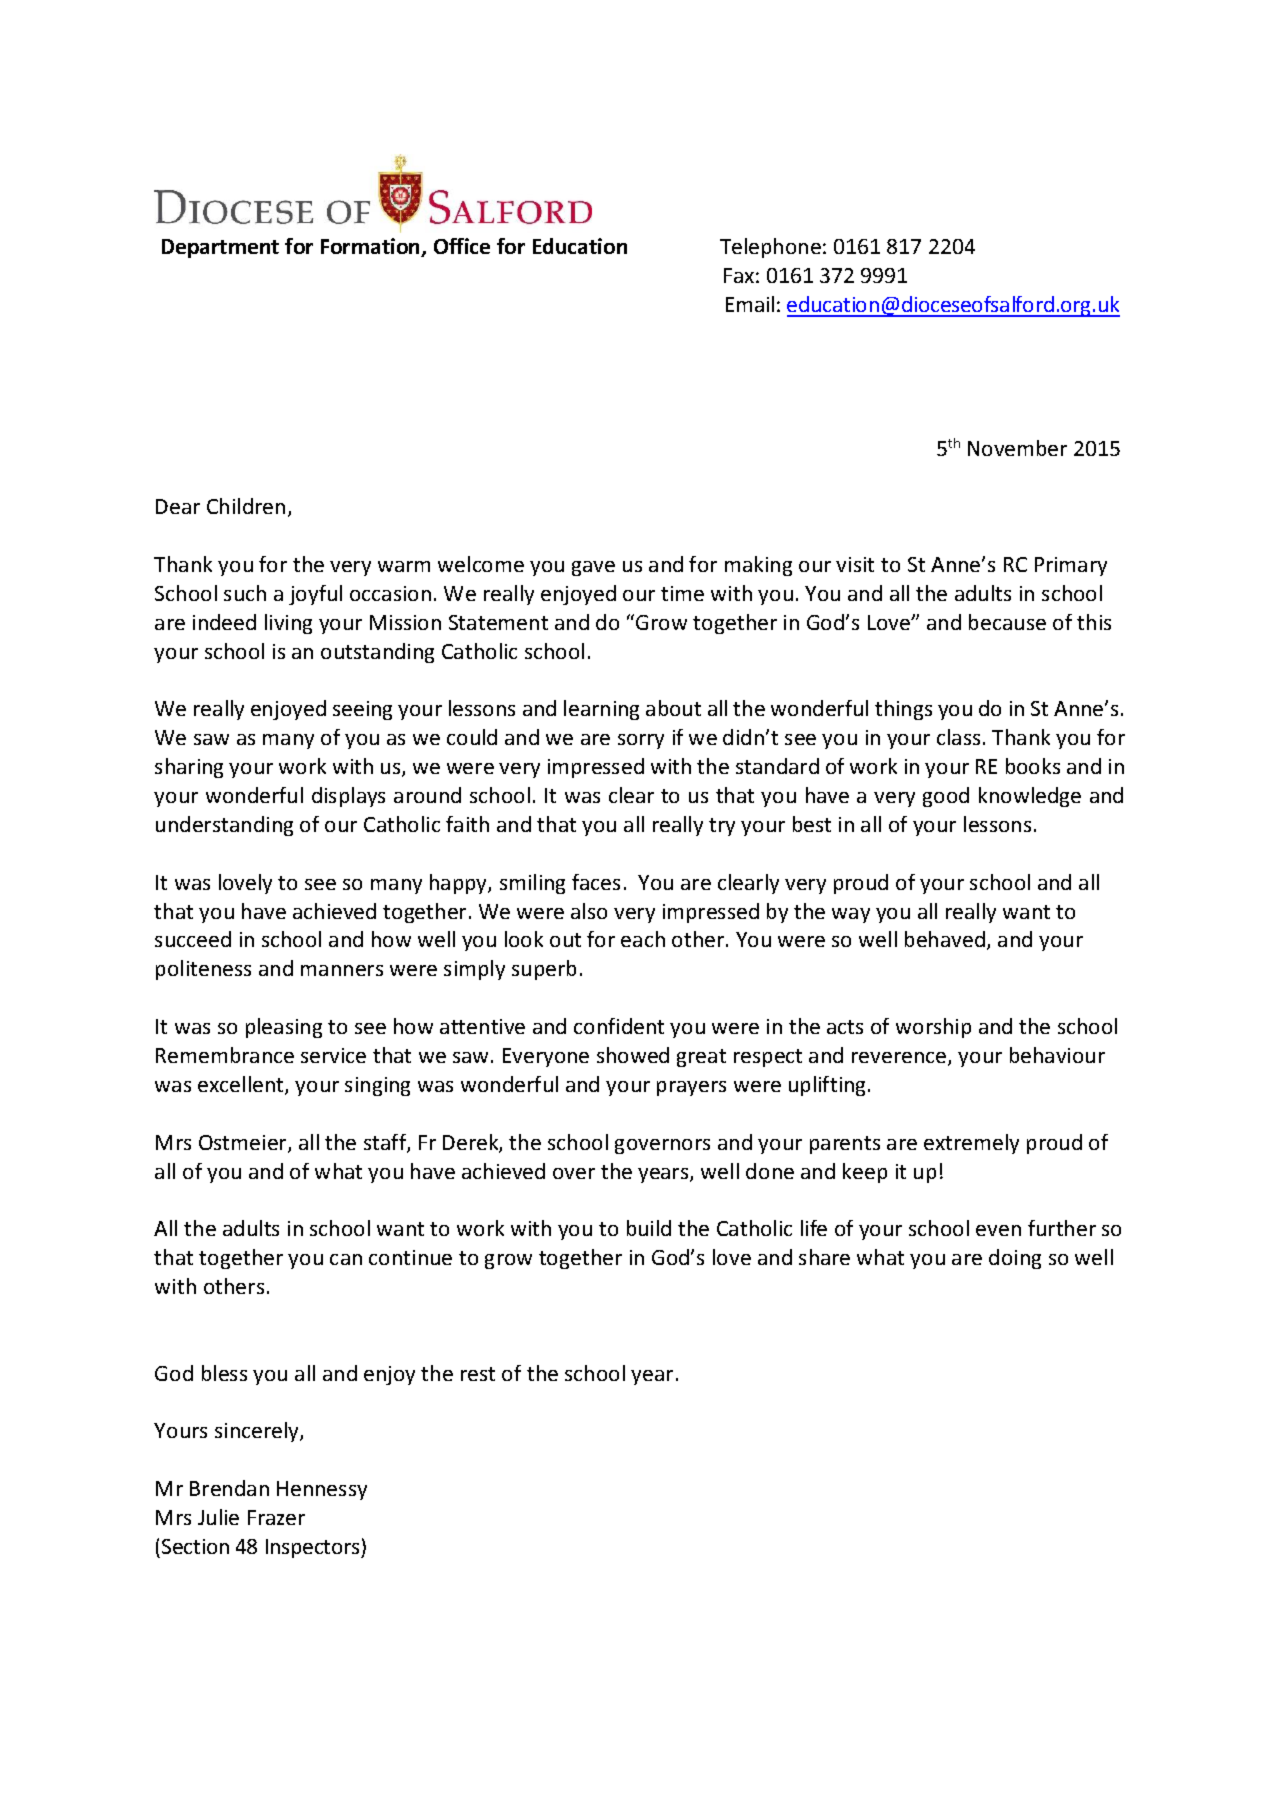  I want to click on succeed, so click(193, 939).
